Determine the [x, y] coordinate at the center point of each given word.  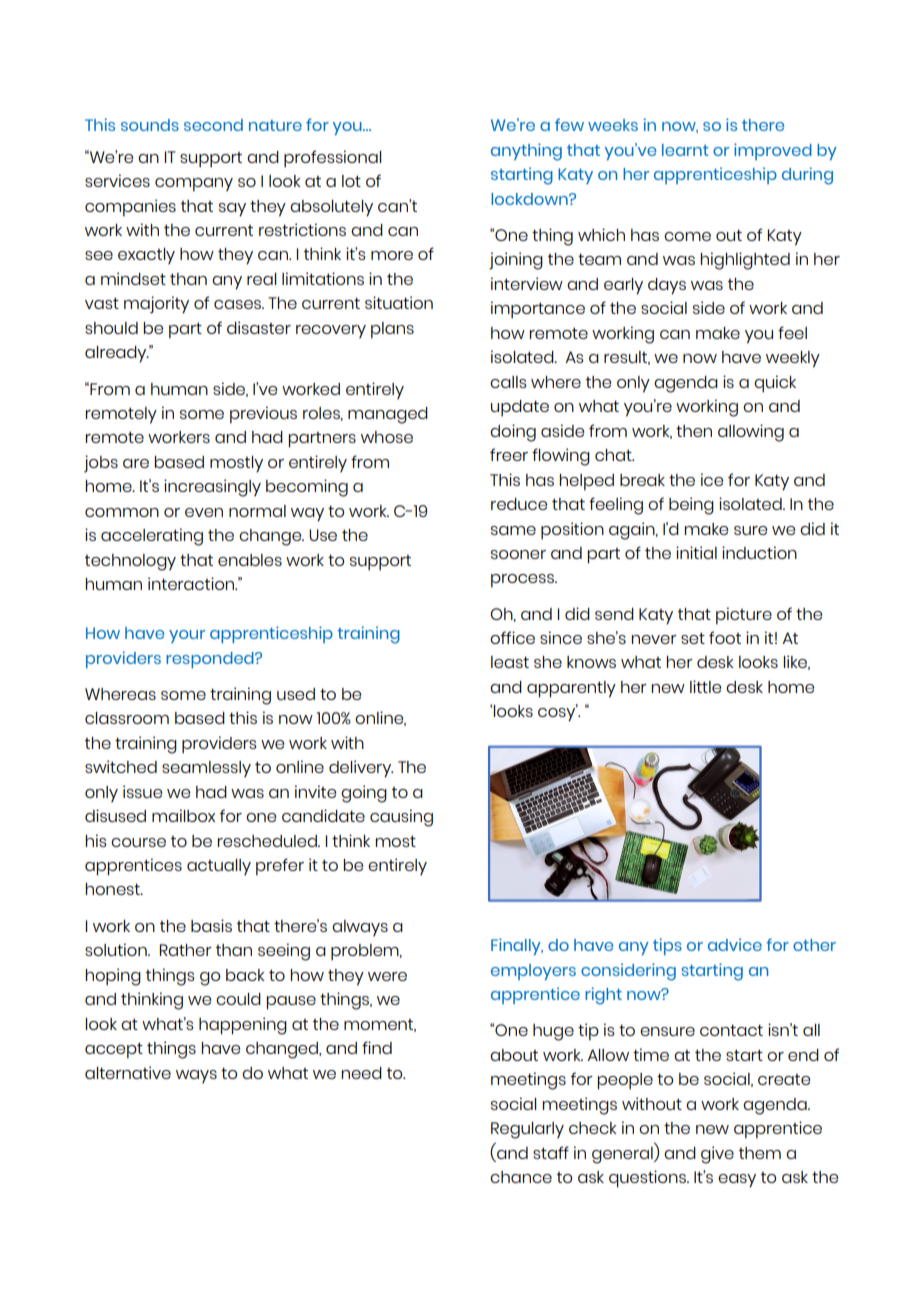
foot [725, 637]
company [194, 185]
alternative [128, 1072]
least [510, 662]
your [187, 636]
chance [521, 1177]
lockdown [530, 199]
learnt [685, 150]
